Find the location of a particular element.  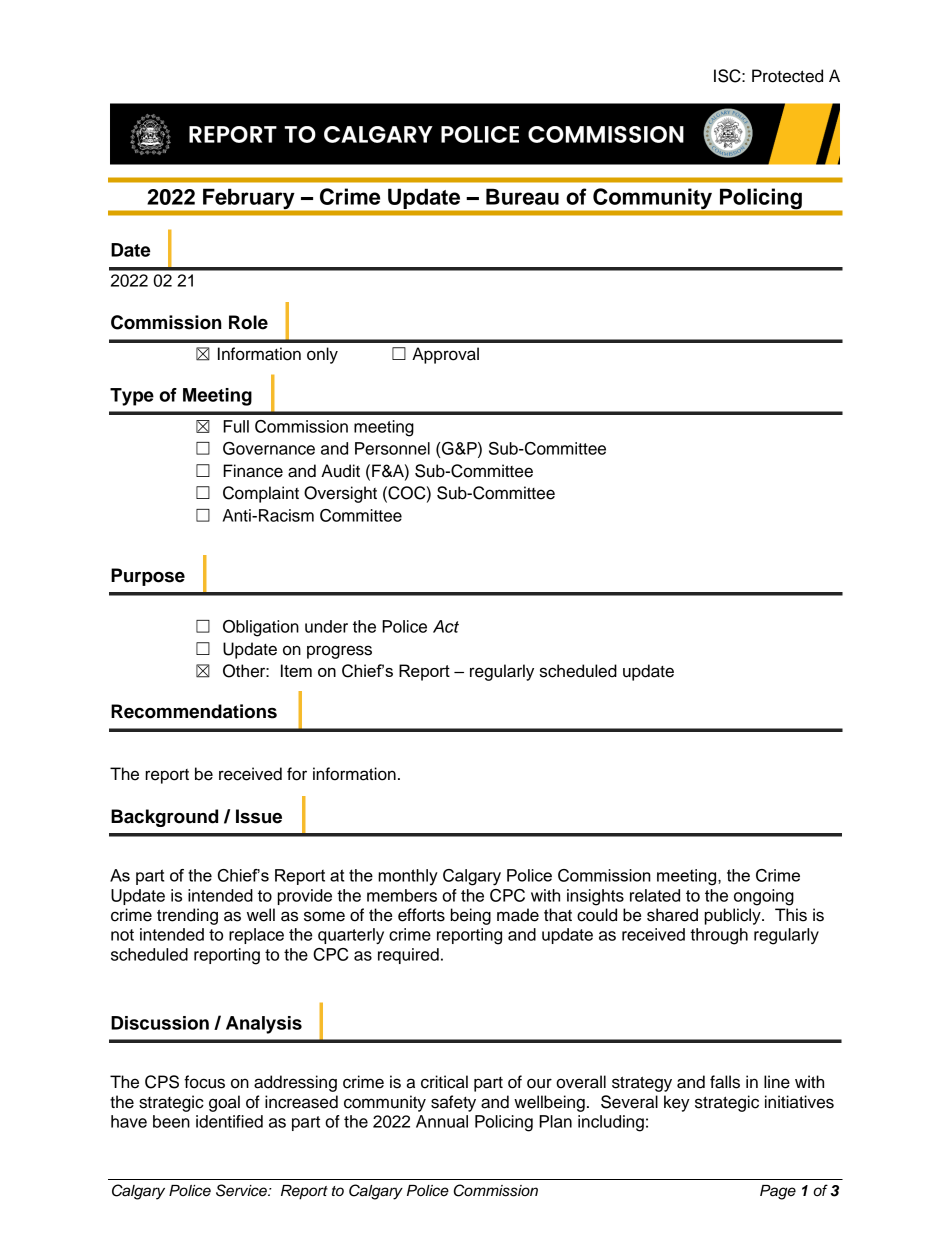

Bureau is located at coordinates (522, 196).
